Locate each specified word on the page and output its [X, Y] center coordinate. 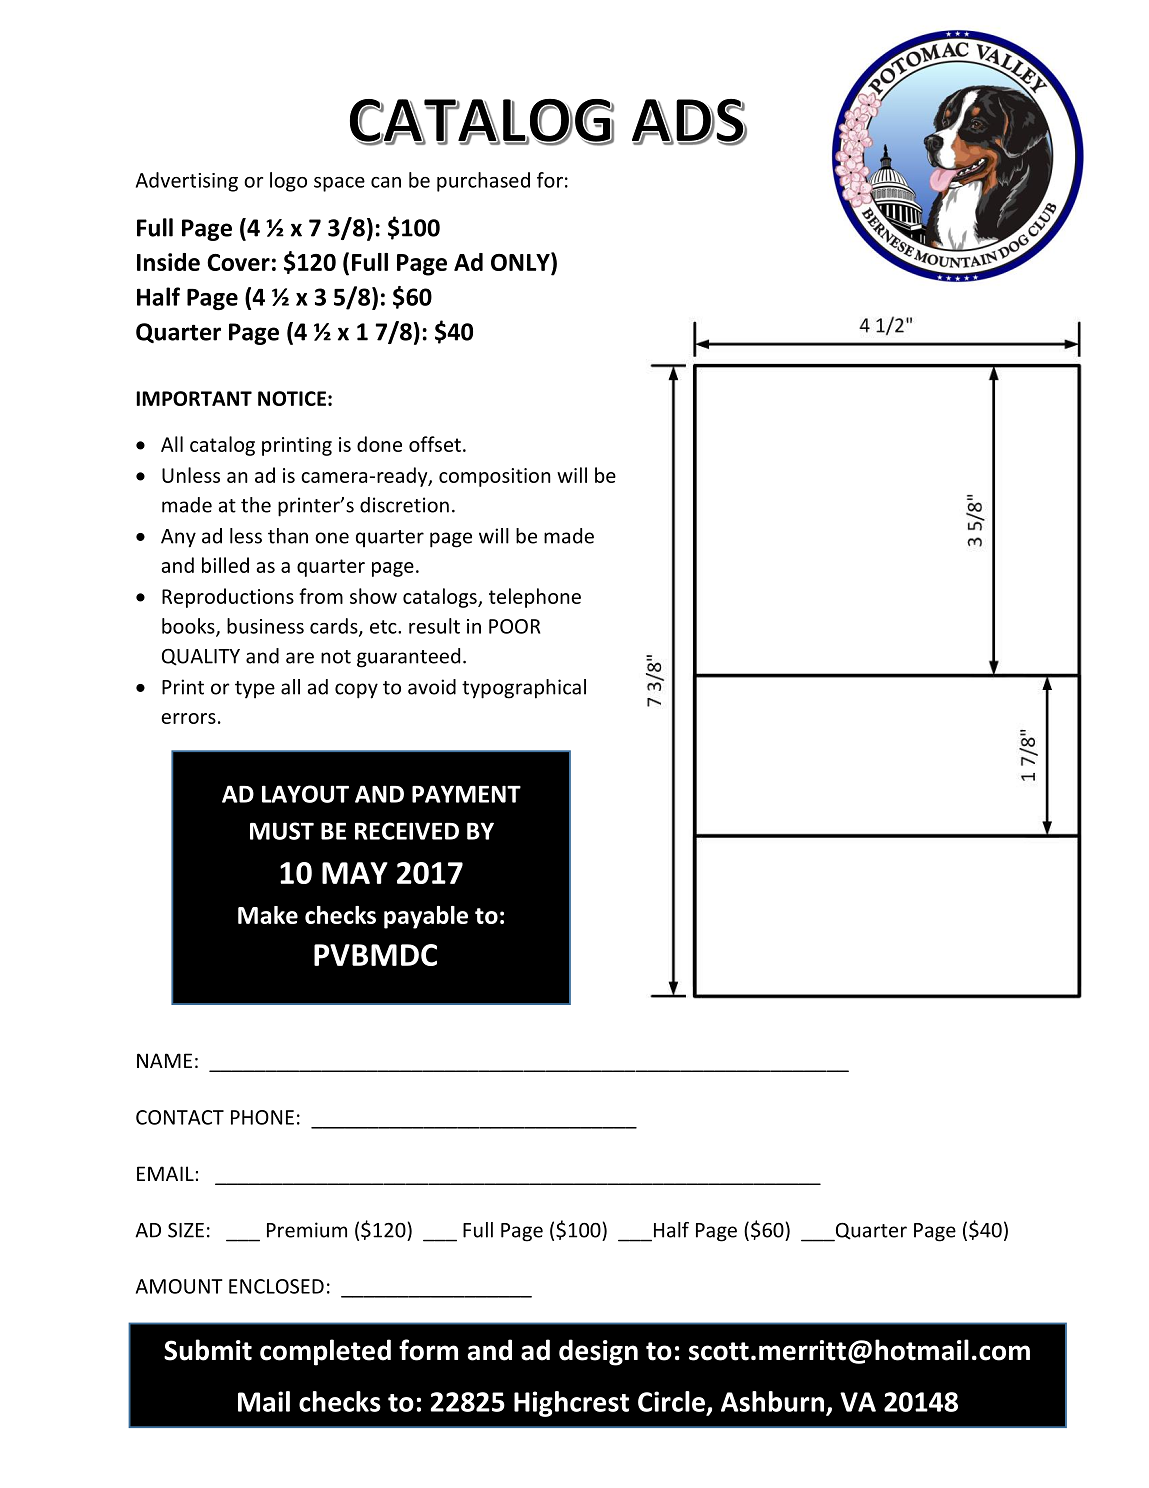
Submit [208, 1350]
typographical [524, 689]
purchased [483, 182]
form [428, 1350]
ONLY [521, 263]
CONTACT [180, 1117]
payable [426, 917]
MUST [282, 831]
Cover [238, 262]
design [598, 1352]
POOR [514, 626]
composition [495, 477]
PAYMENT [466, 794]
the [256, 505]
